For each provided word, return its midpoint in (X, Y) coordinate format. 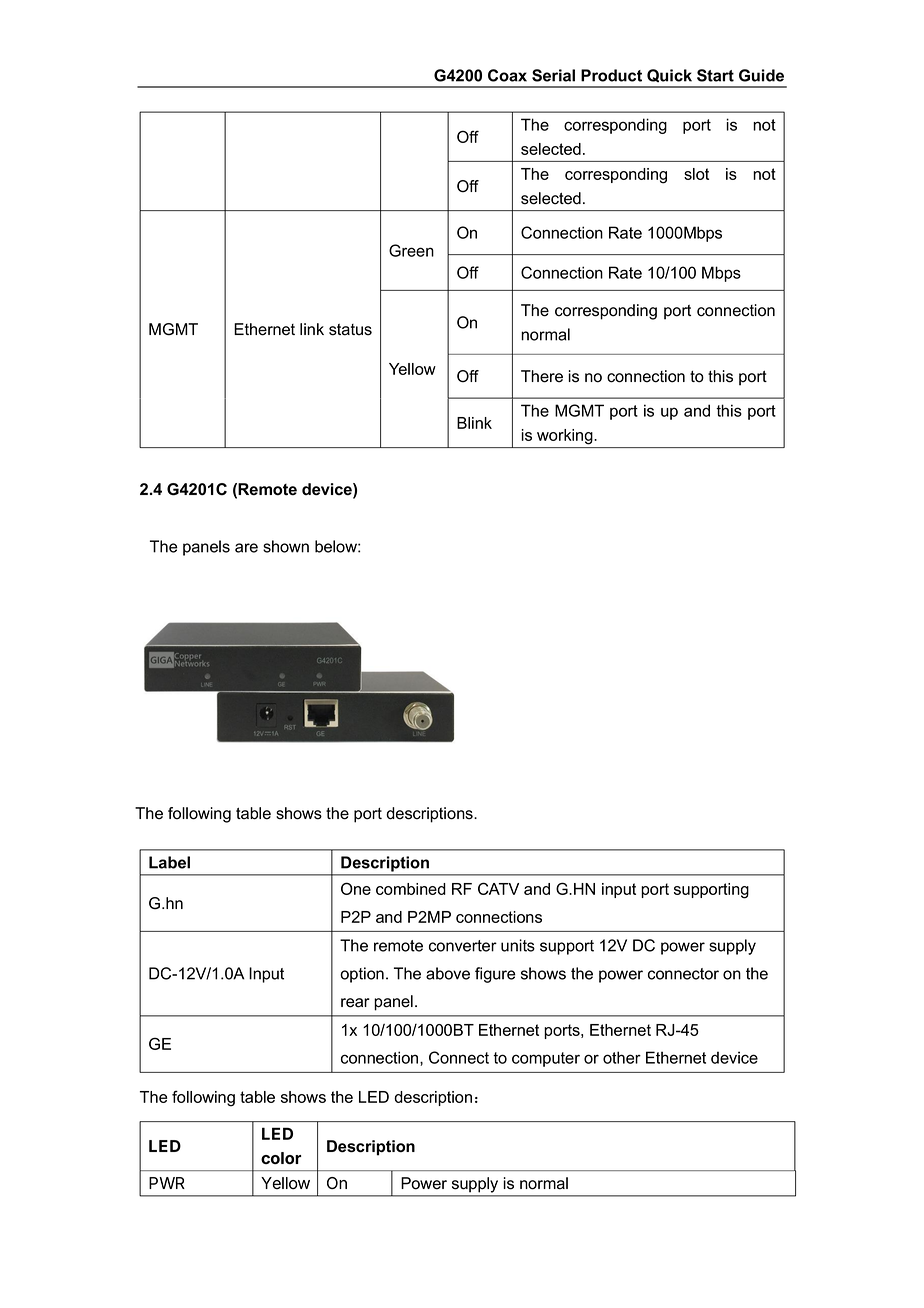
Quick (669, 75)
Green (411, 250)
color (281, 1158)
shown (286, 546)
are (246, 548)
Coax (507, 75)
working (565, 436)
